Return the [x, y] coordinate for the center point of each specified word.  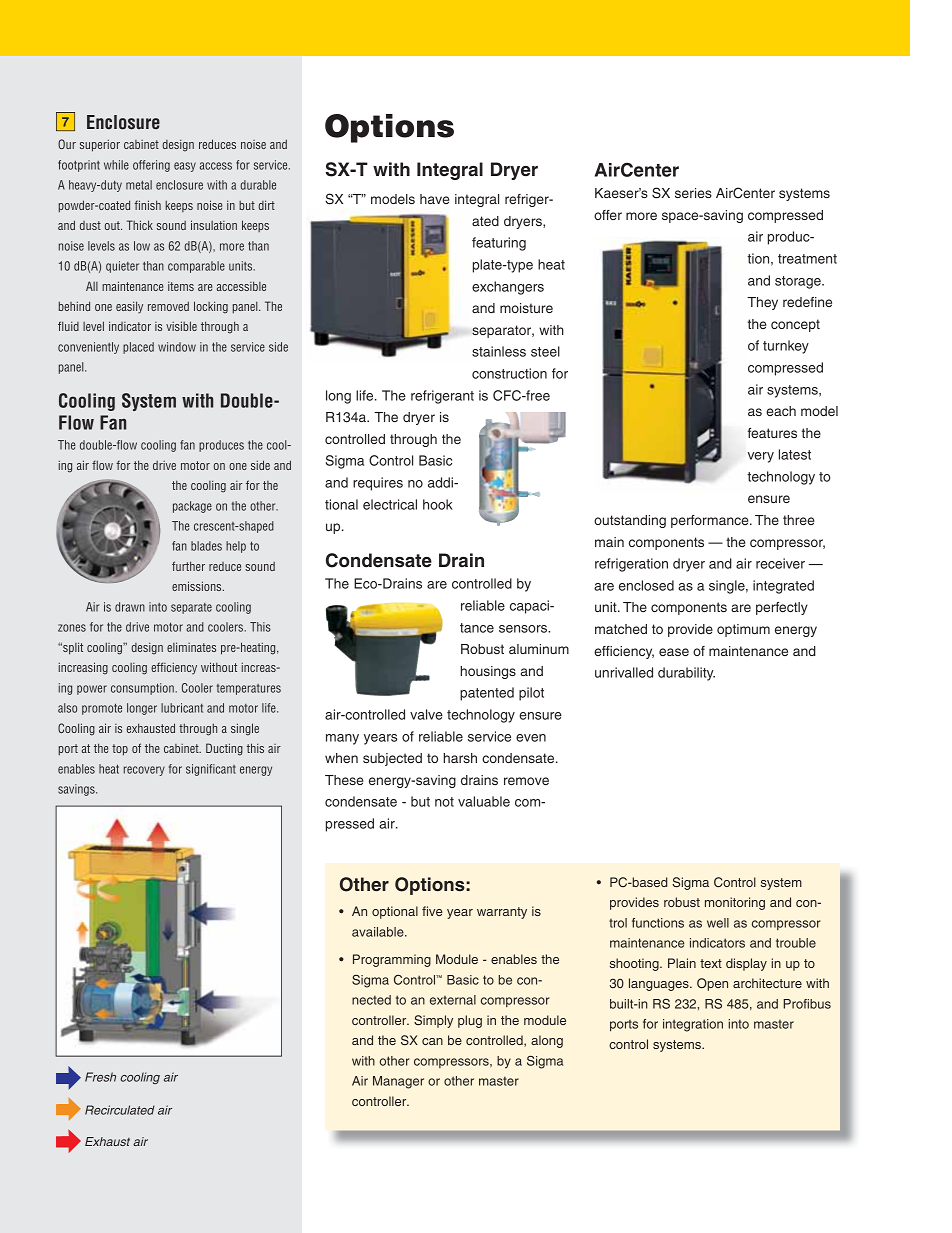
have [435, 199]
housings [488, 672]
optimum [743, 630]
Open [712, 984]
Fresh [100, 1077]
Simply [433, 1021]
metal [139, 185]
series [693, 193]
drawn [130, 607]
